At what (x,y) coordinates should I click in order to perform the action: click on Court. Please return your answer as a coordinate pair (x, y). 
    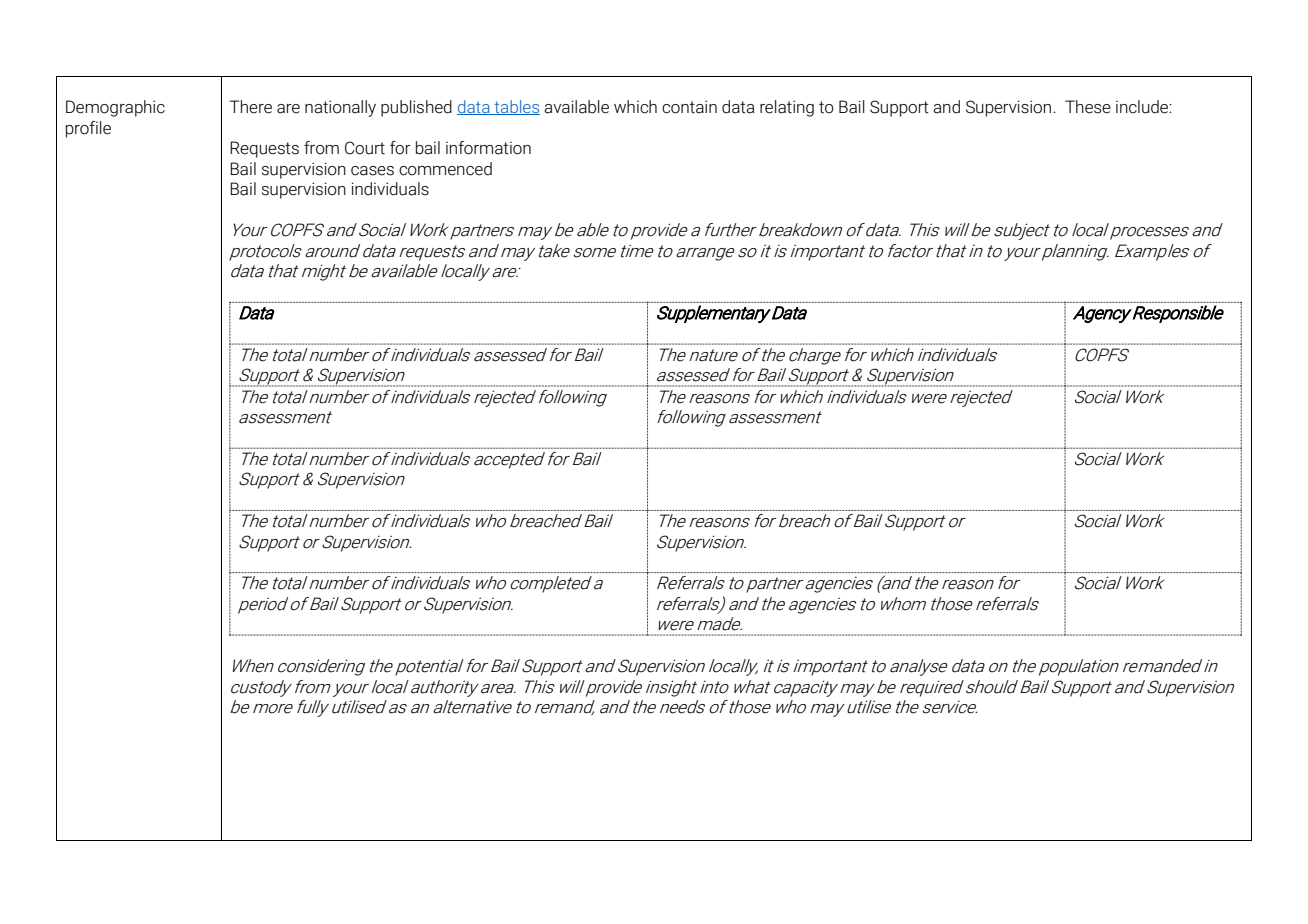
    Looking at the image, I should click on (365, 148).
